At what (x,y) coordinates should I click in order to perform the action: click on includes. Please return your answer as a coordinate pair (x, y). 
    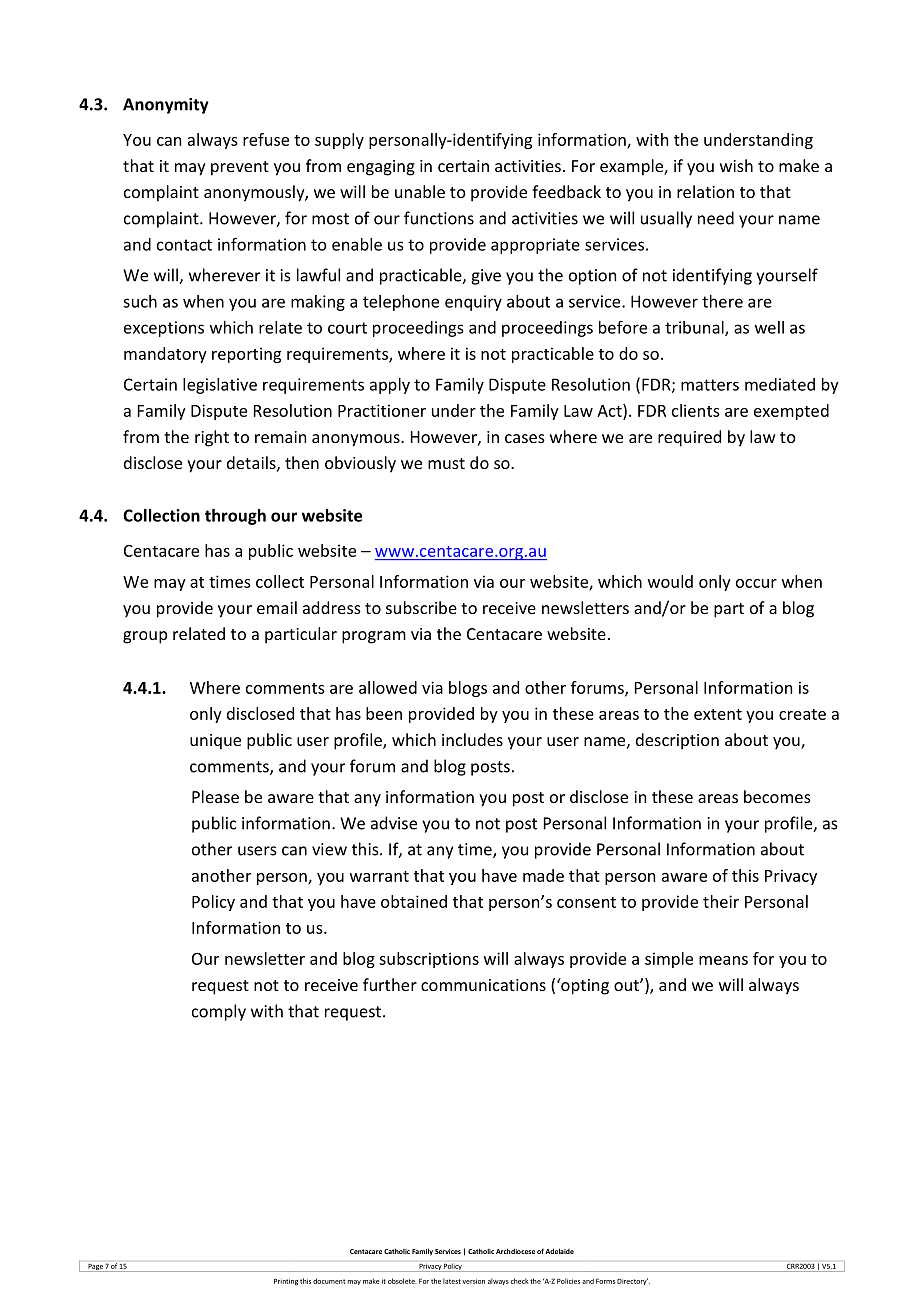
    Looking at the image, I should click on (472, 739).
